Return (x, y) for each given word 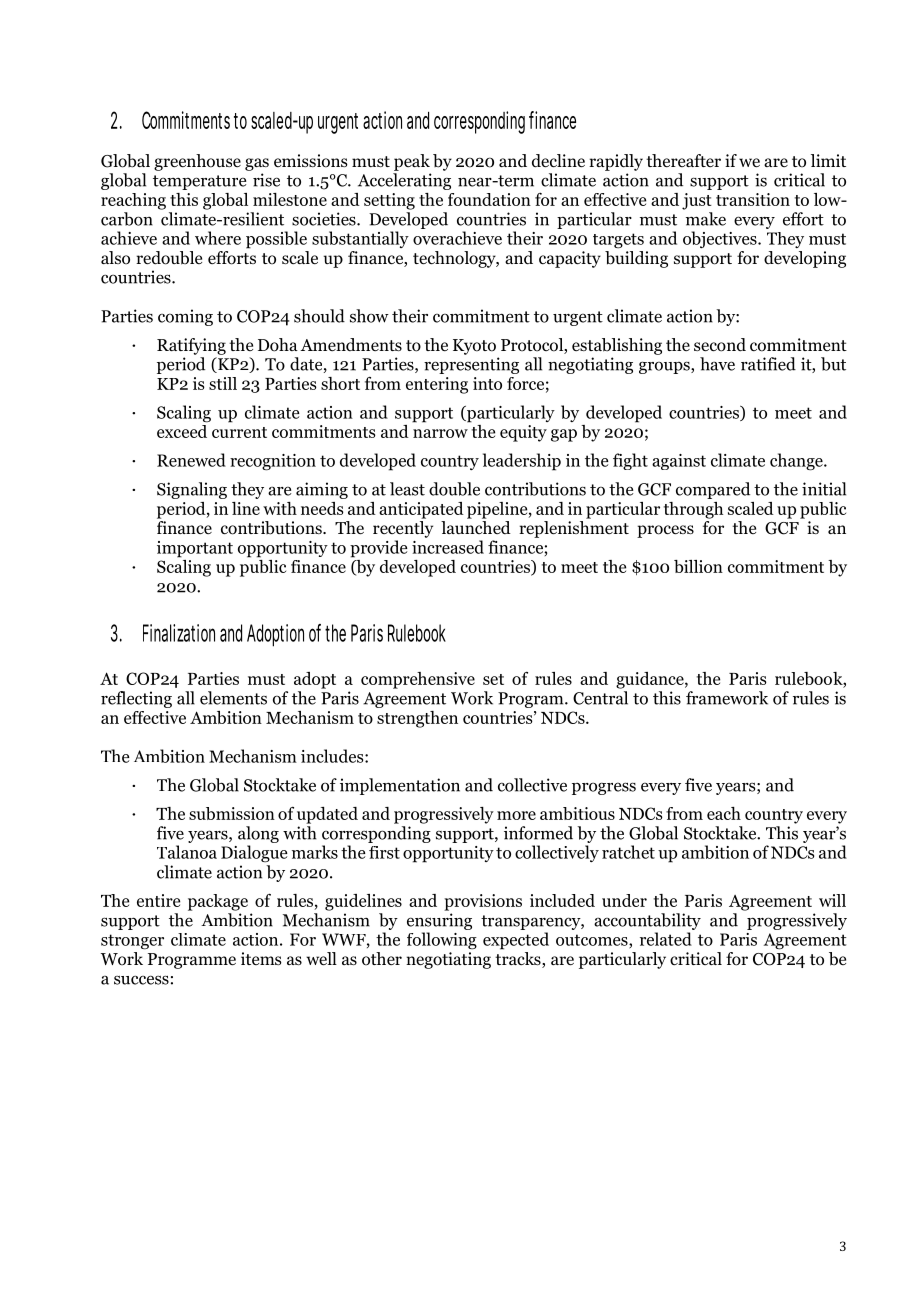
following (442, 941)
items (261, 958)
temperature (199, 182)
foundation (489, 199)
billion (698, 566)
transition (753, 199)
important (195, 549)
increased (448, 547)
